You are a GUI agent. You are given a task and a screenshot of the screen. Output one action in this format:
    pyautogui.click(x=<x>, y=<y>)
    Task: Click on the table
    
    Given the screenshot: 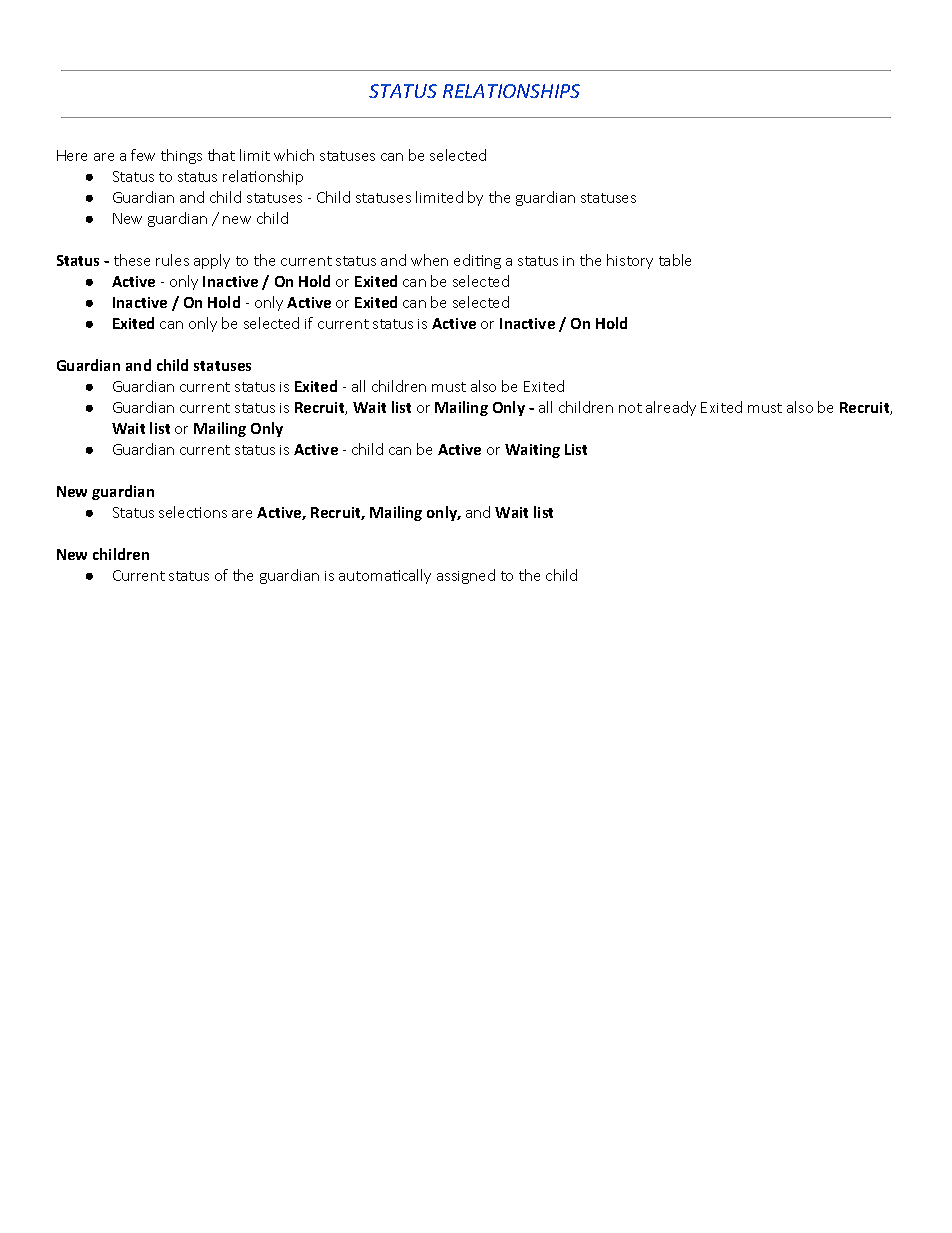 What is the action you would take?
    pyautogui.click(x=675, y=260)
